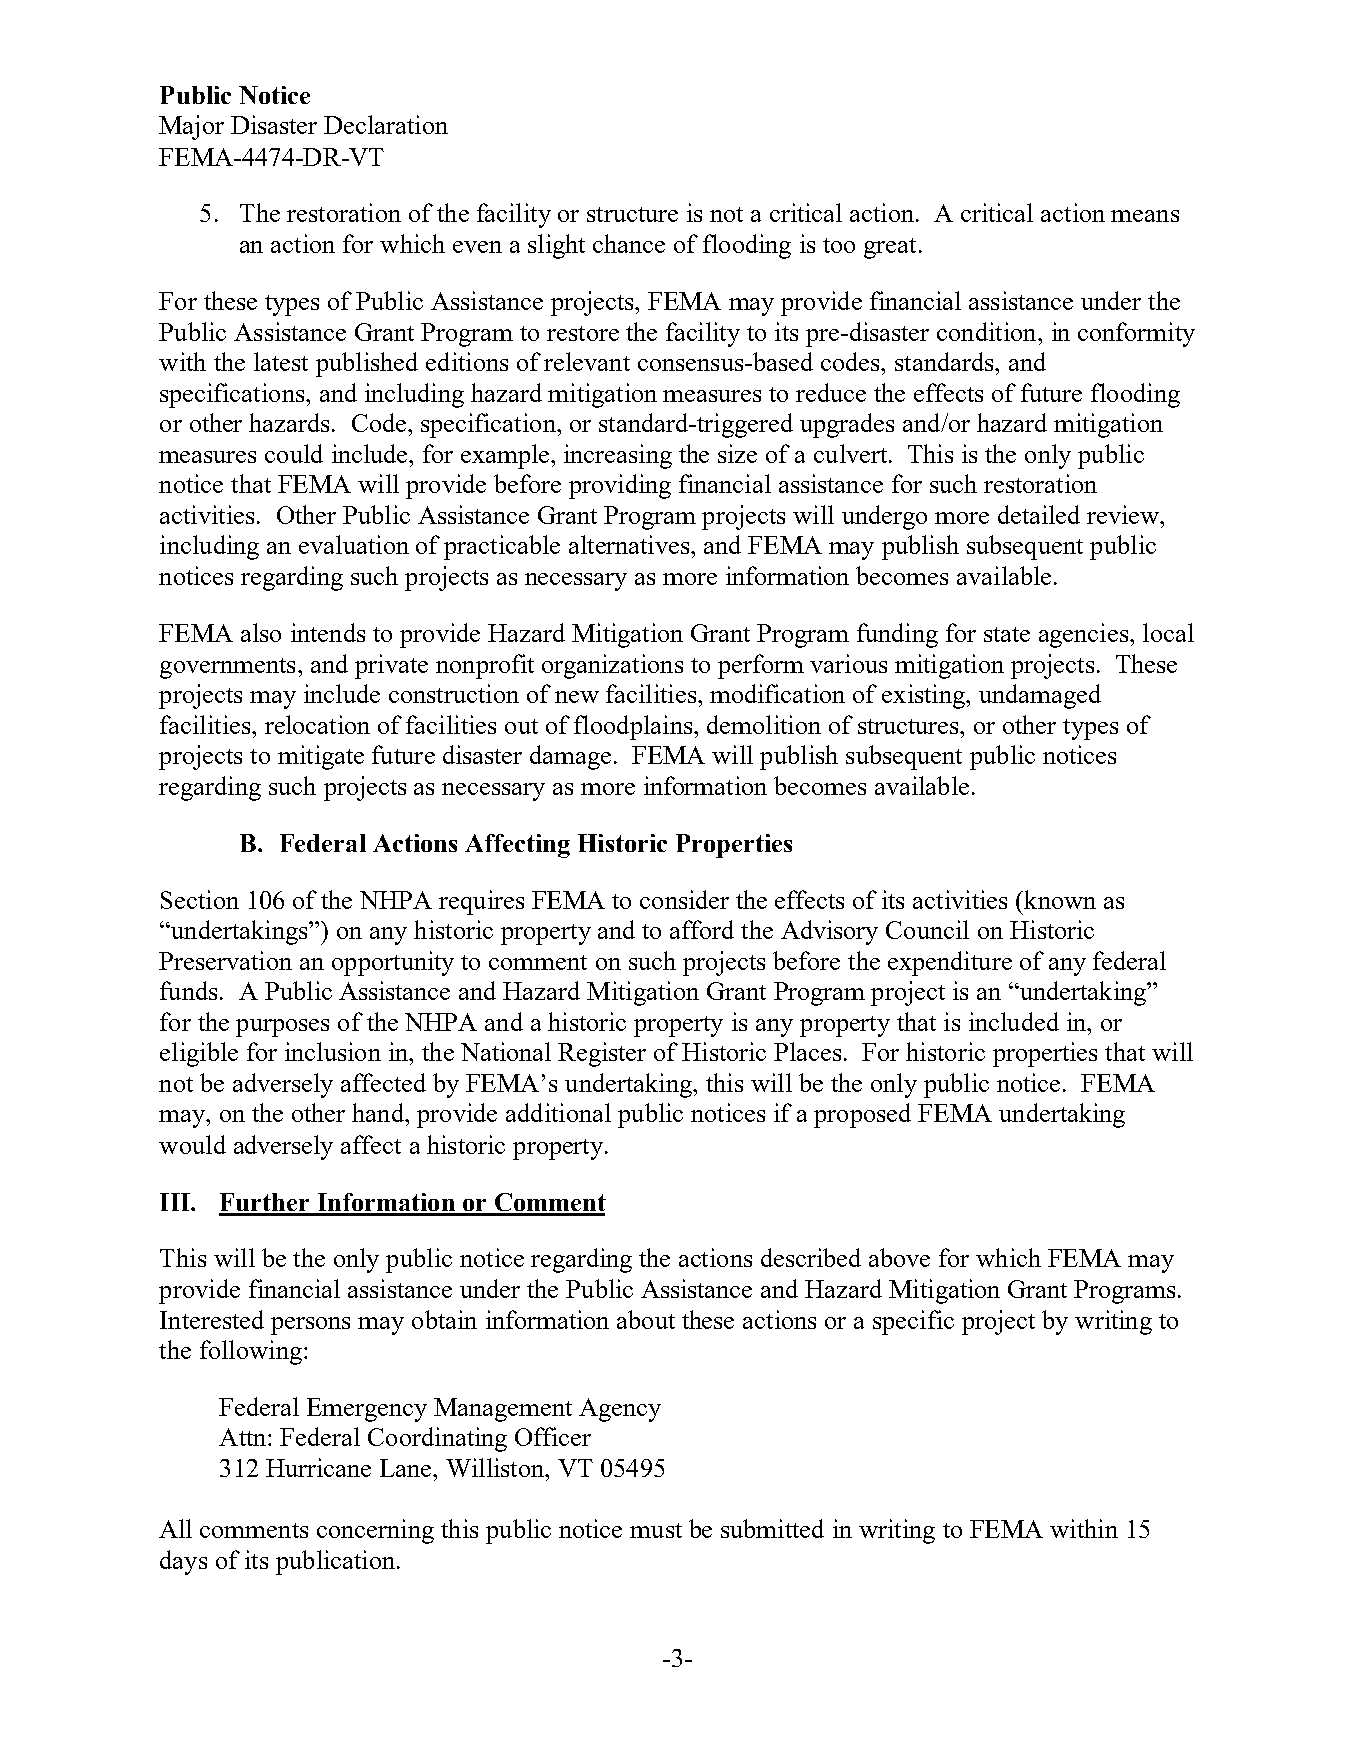  What do you see at coordinates (386, 124) in the screenshot?
I see `Declaration` at bounding box center [386, 124].
